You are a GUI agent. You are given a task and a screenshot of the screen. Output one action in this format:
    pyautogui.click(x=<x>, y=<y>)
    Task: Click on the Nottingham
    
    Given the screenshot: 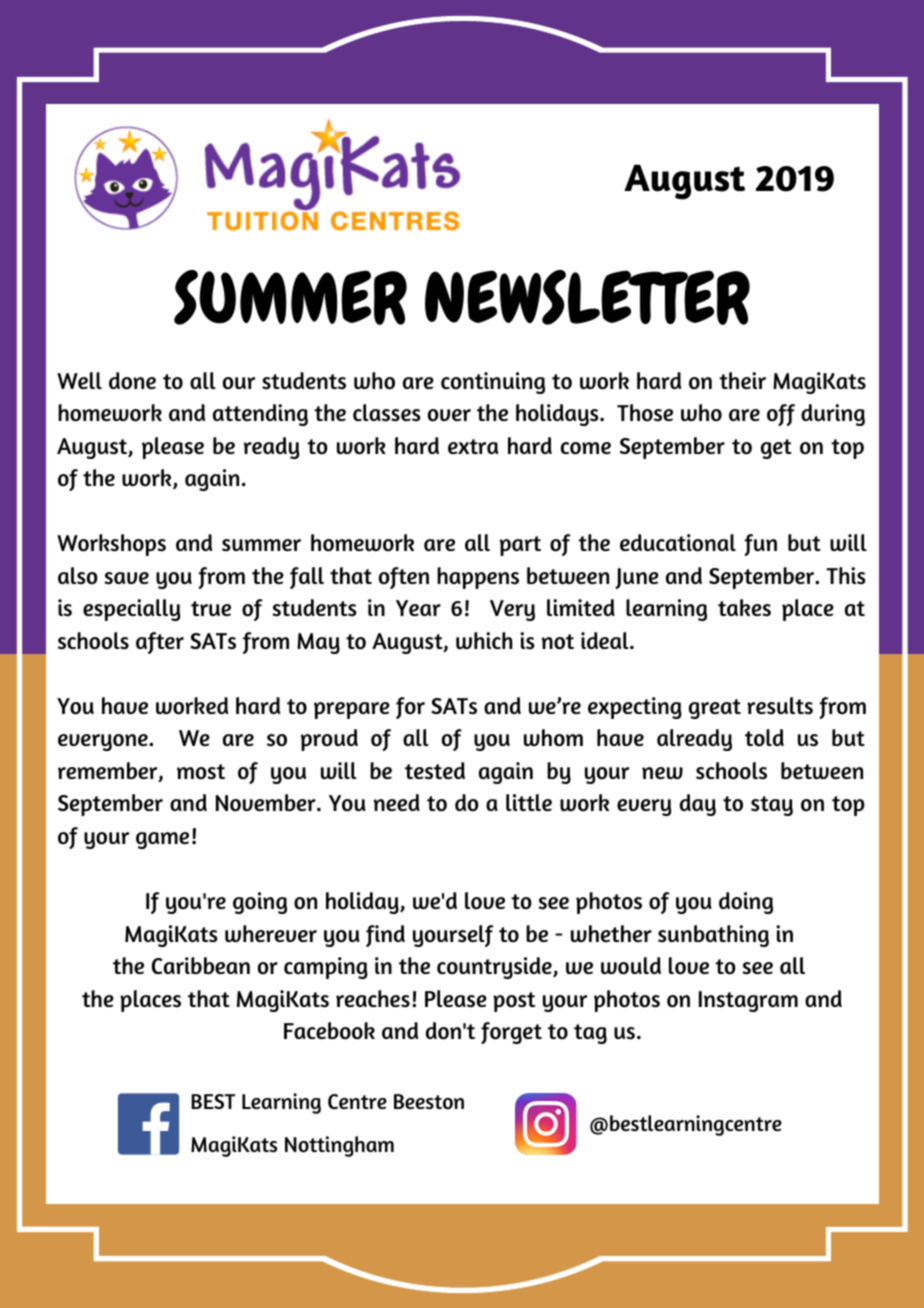 What is the action you would take?
    pyautogui.click(x=339, y=1146)
